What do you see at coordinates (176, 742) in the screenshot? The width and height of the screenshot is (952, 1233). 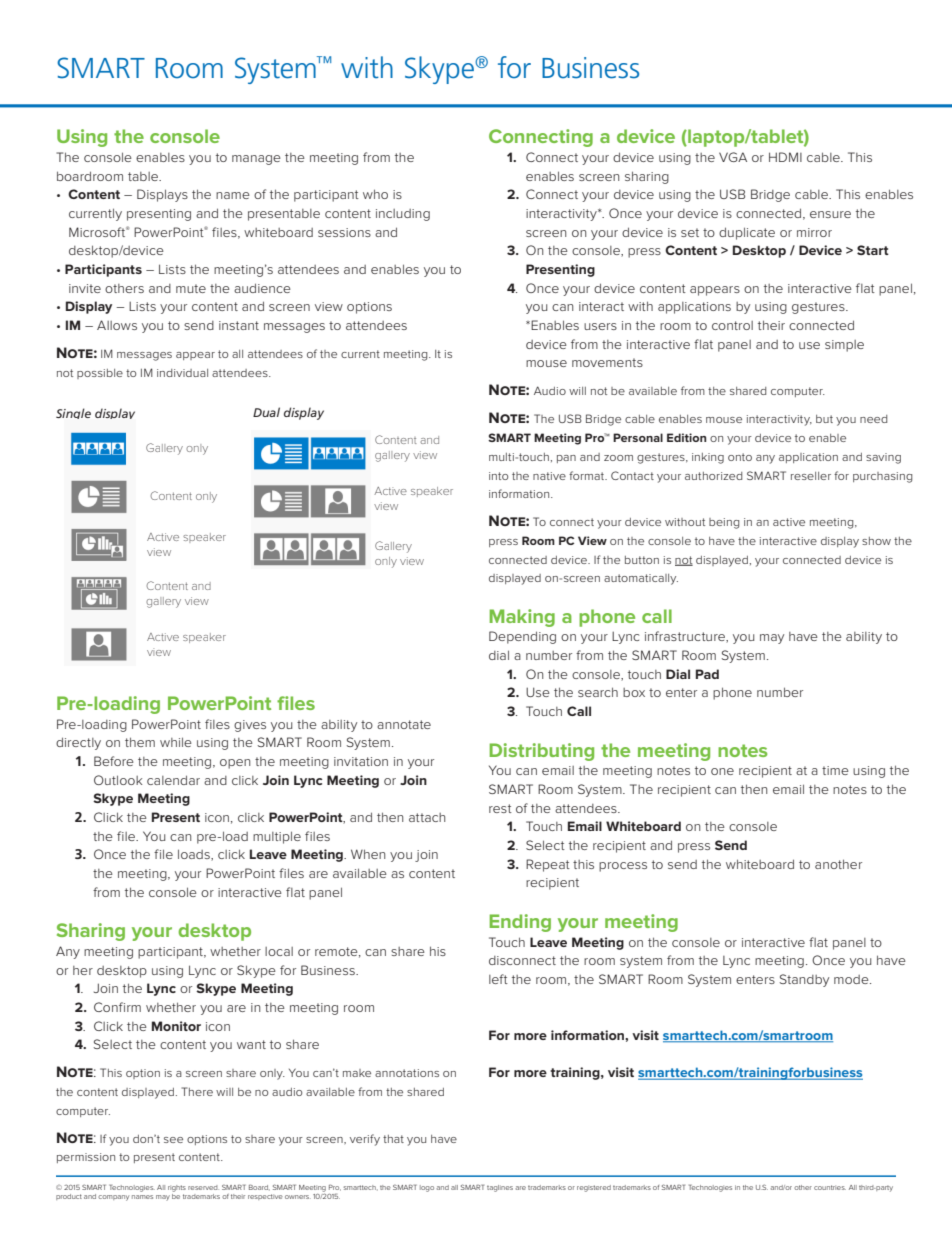 I see `while` at bounding box center [176, 742].
